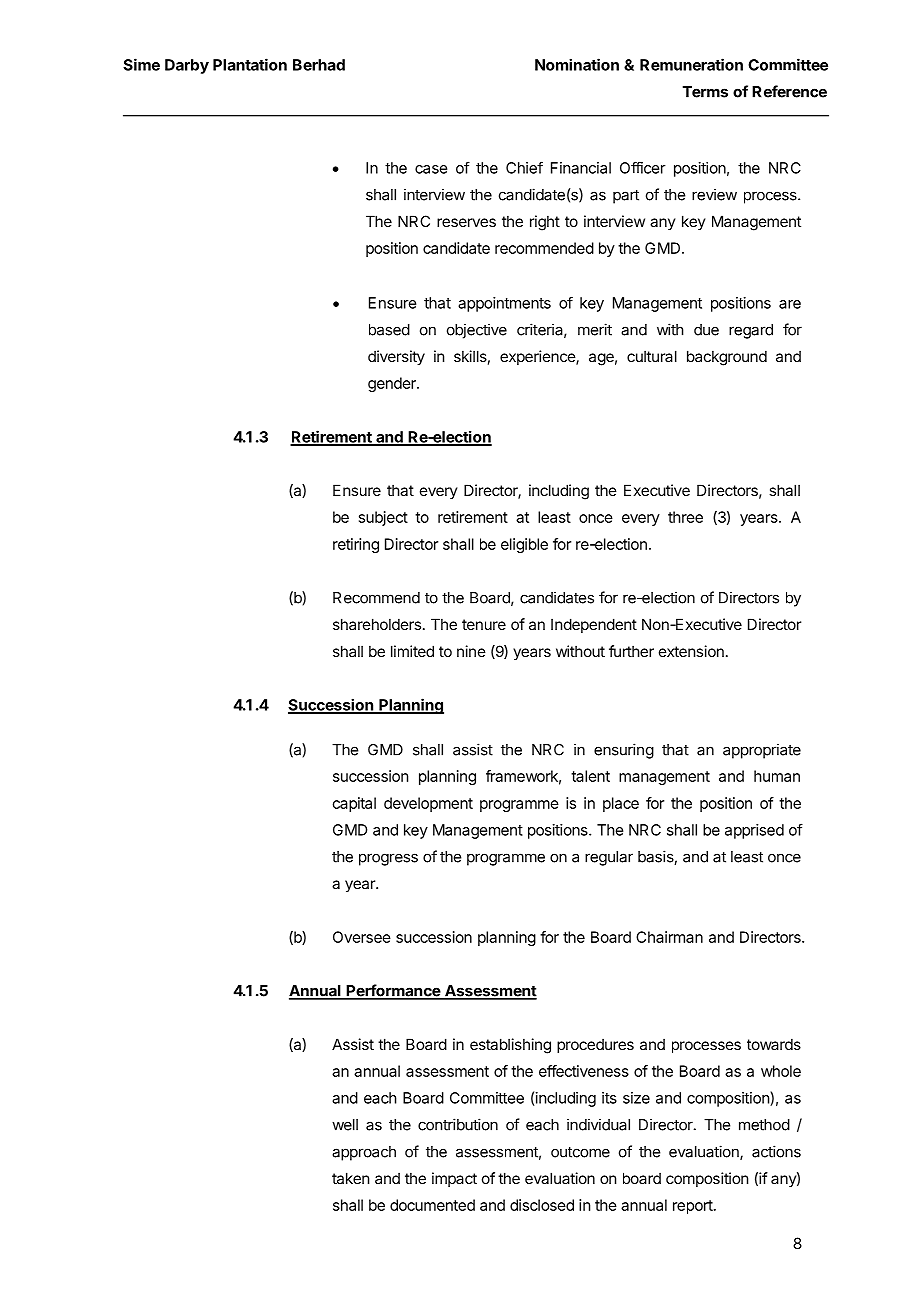 The height and width of the screenshot is (1308, 924). I want to click on taken, so click(350, 1178).
